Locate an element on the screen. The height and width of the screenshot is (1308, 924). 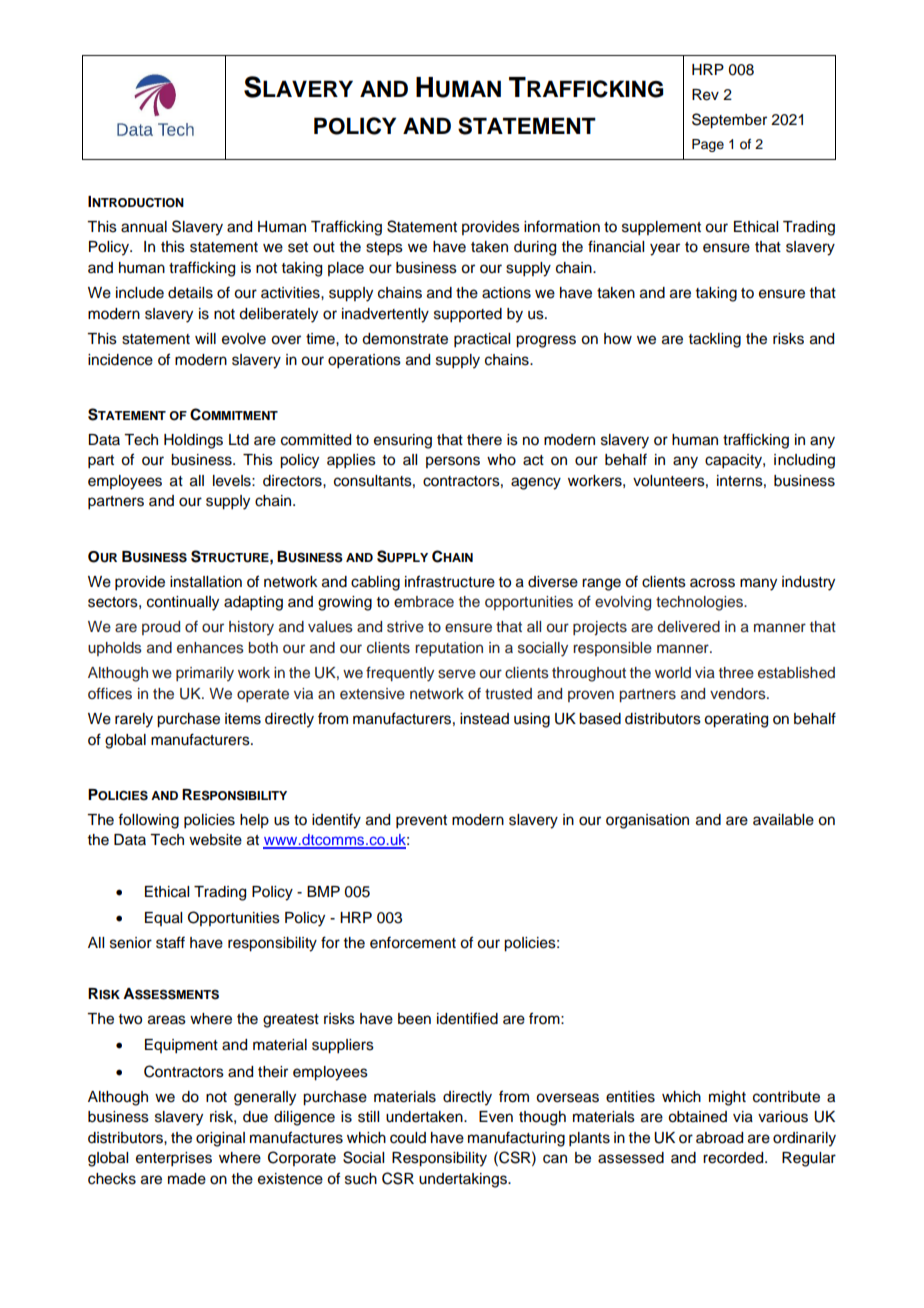
information is located at coordinates (562, 226).
